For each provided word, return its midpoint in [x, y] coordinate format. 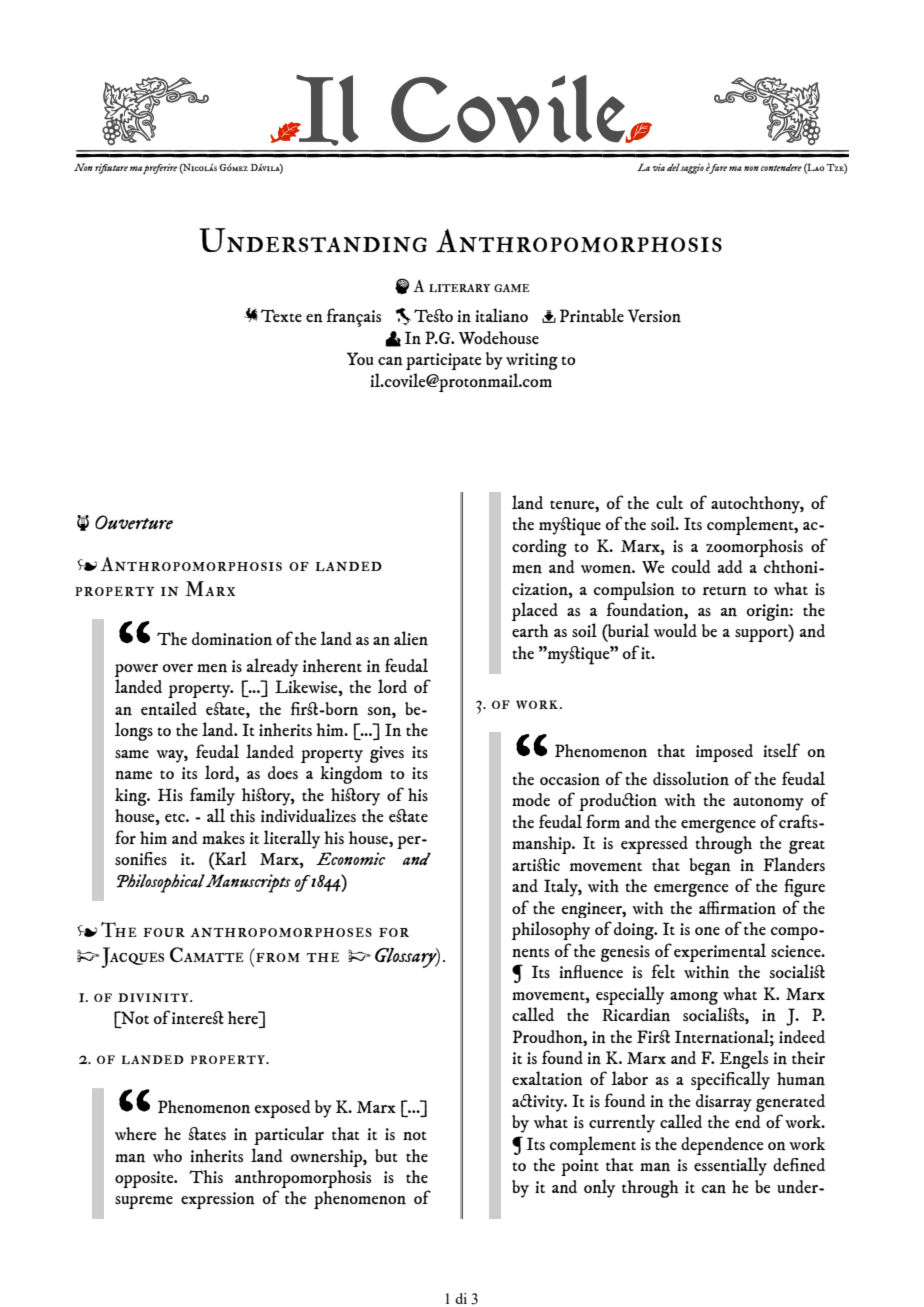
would [675, 630]
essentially [730, 1166]
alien [411, 638]
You [359, 358]
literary [460, 288]
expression [218, 1200]
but [386, 1155]
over [178, 668]
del [674, 167]
